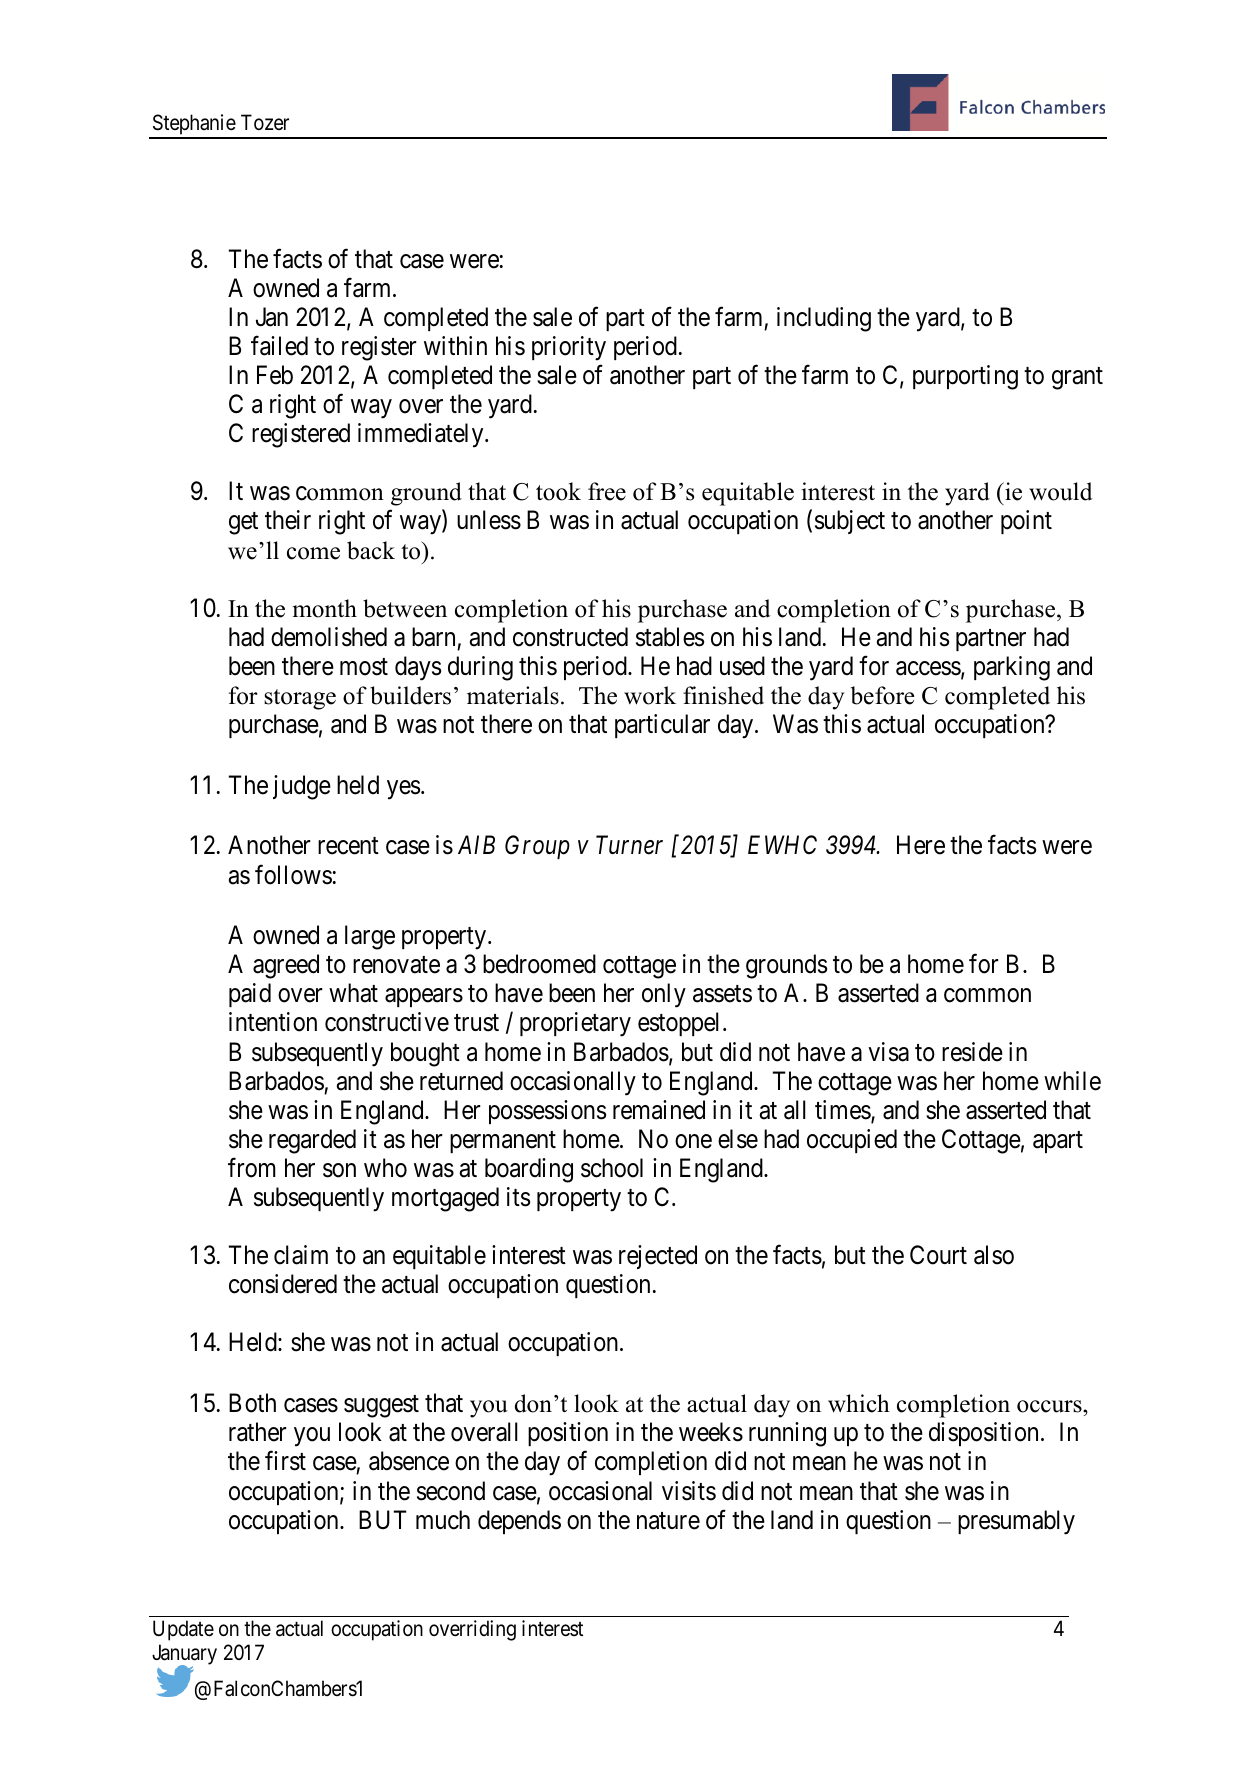 This image has height=1776, width=1256. Describe the element at coordinates (824, 319) in the image. I see `including` at that location.
